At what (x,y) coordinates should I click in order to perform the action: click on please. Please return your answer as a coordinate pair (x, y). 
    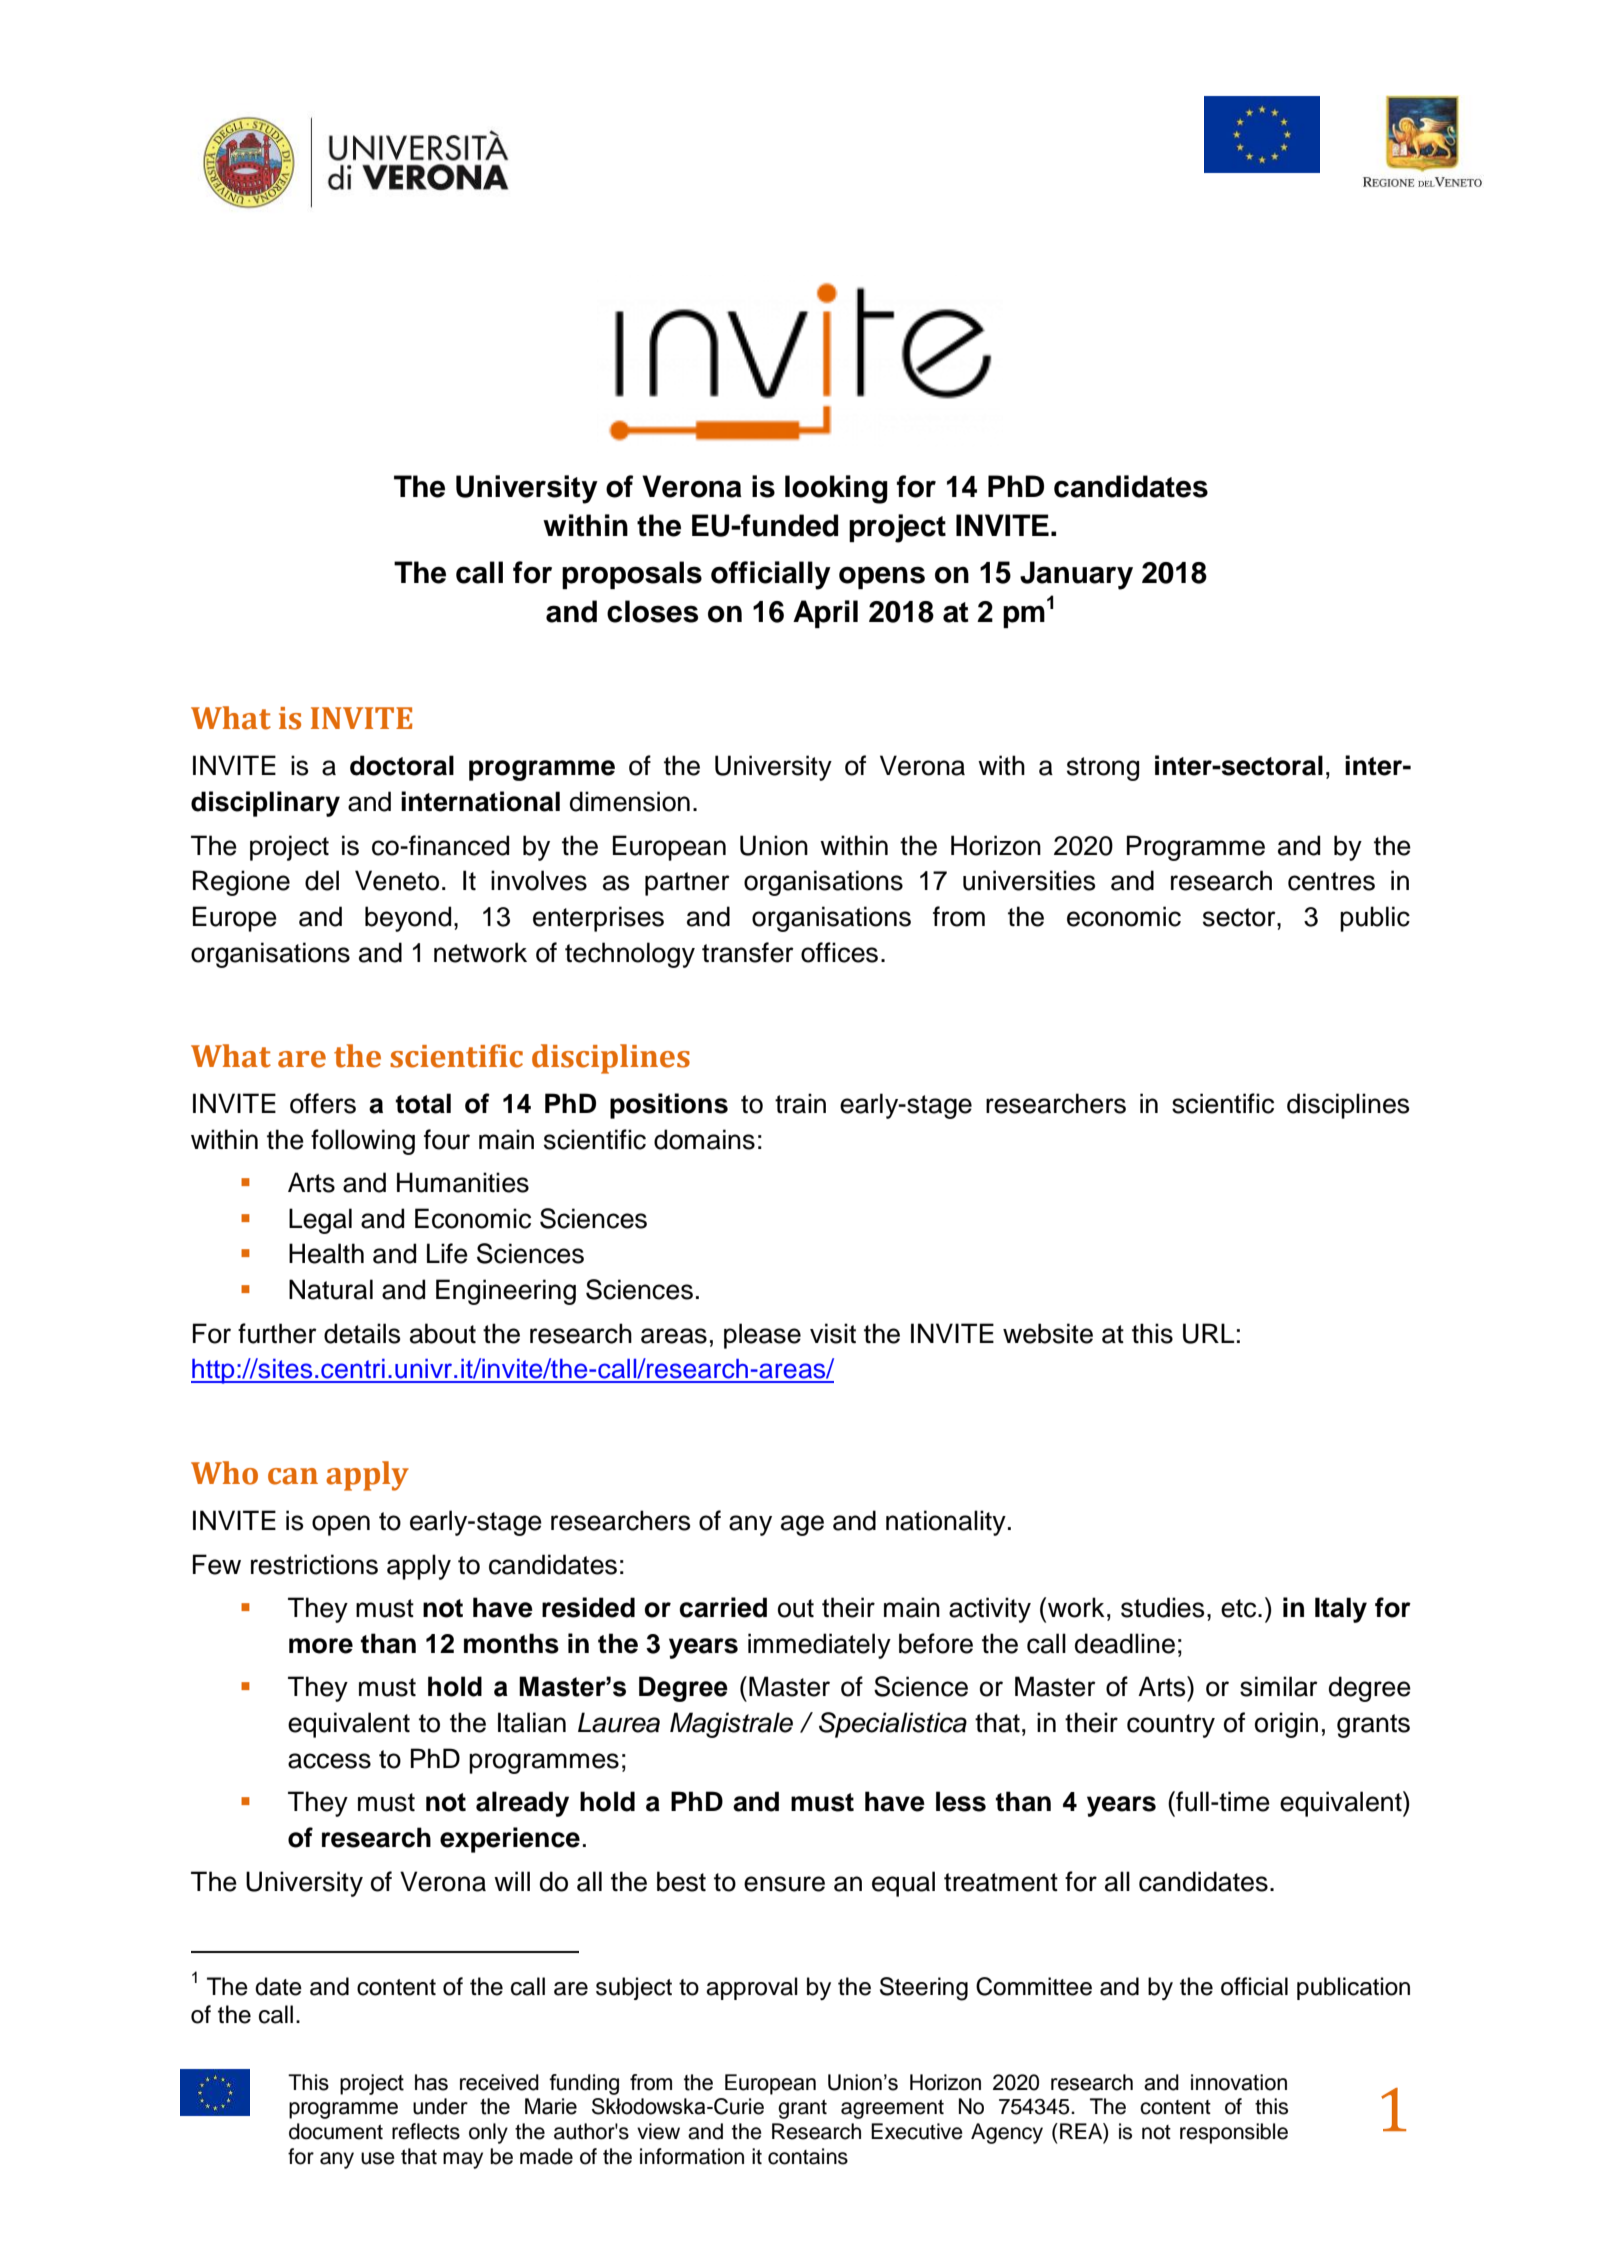
    Looking at the image, I should click on (762, 1336).
